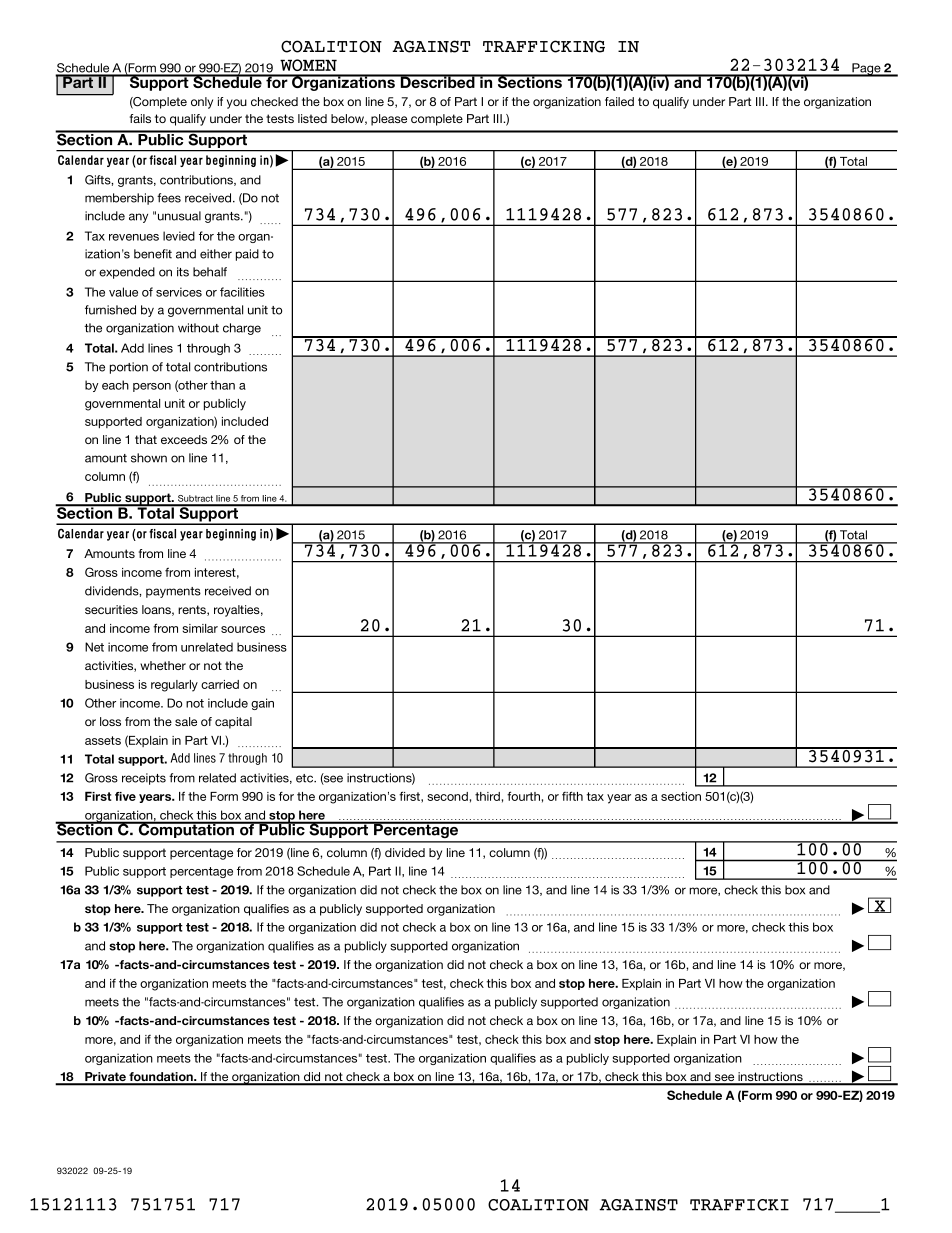 The height and width of the image is (1233, 952). I want to click on third, so click(487, 796).
